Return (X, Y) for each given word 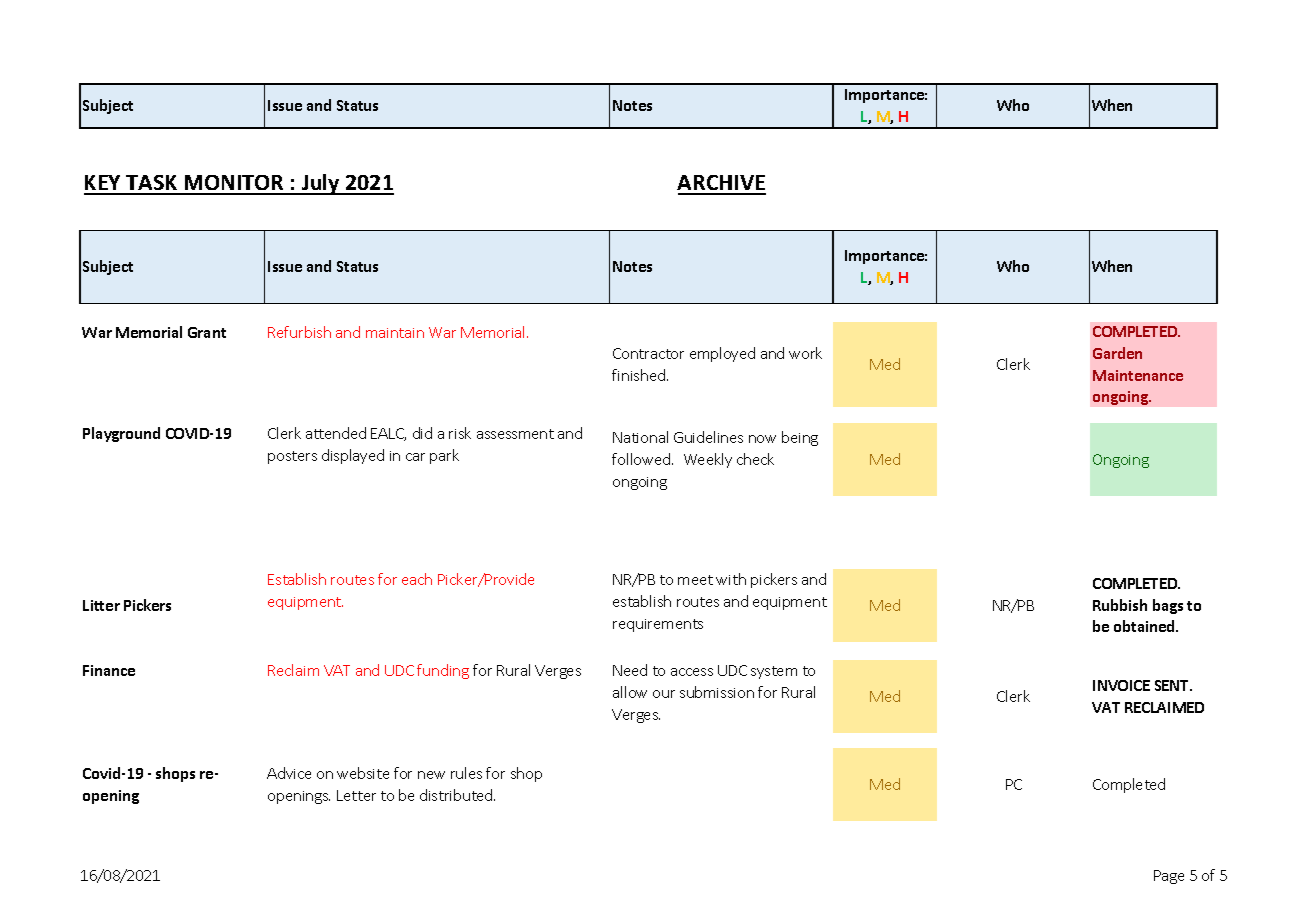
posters (292, 457)
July (321, 184)
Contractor (648, 353)
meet (695, 580)
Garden (1117, 353)
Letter (356, 795)
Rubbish (1120, 605)
